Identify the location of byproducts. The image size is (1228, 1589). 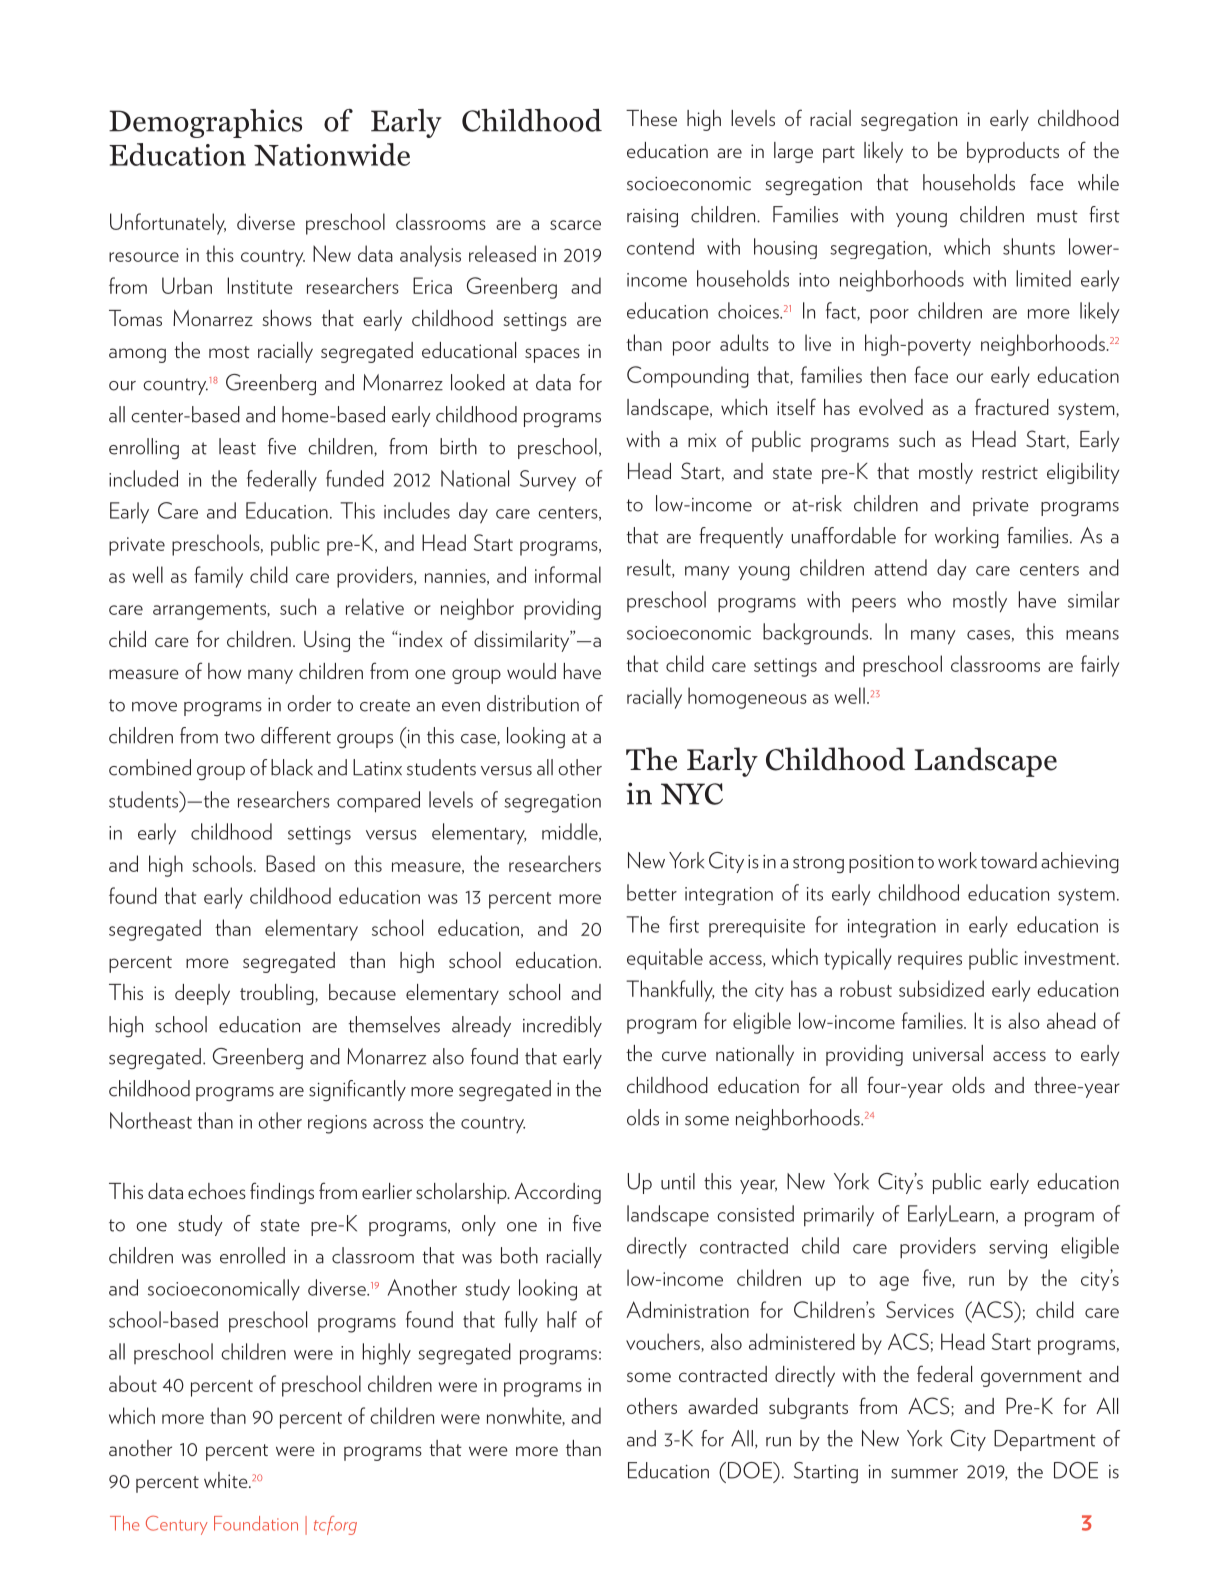
(1013, 152).
